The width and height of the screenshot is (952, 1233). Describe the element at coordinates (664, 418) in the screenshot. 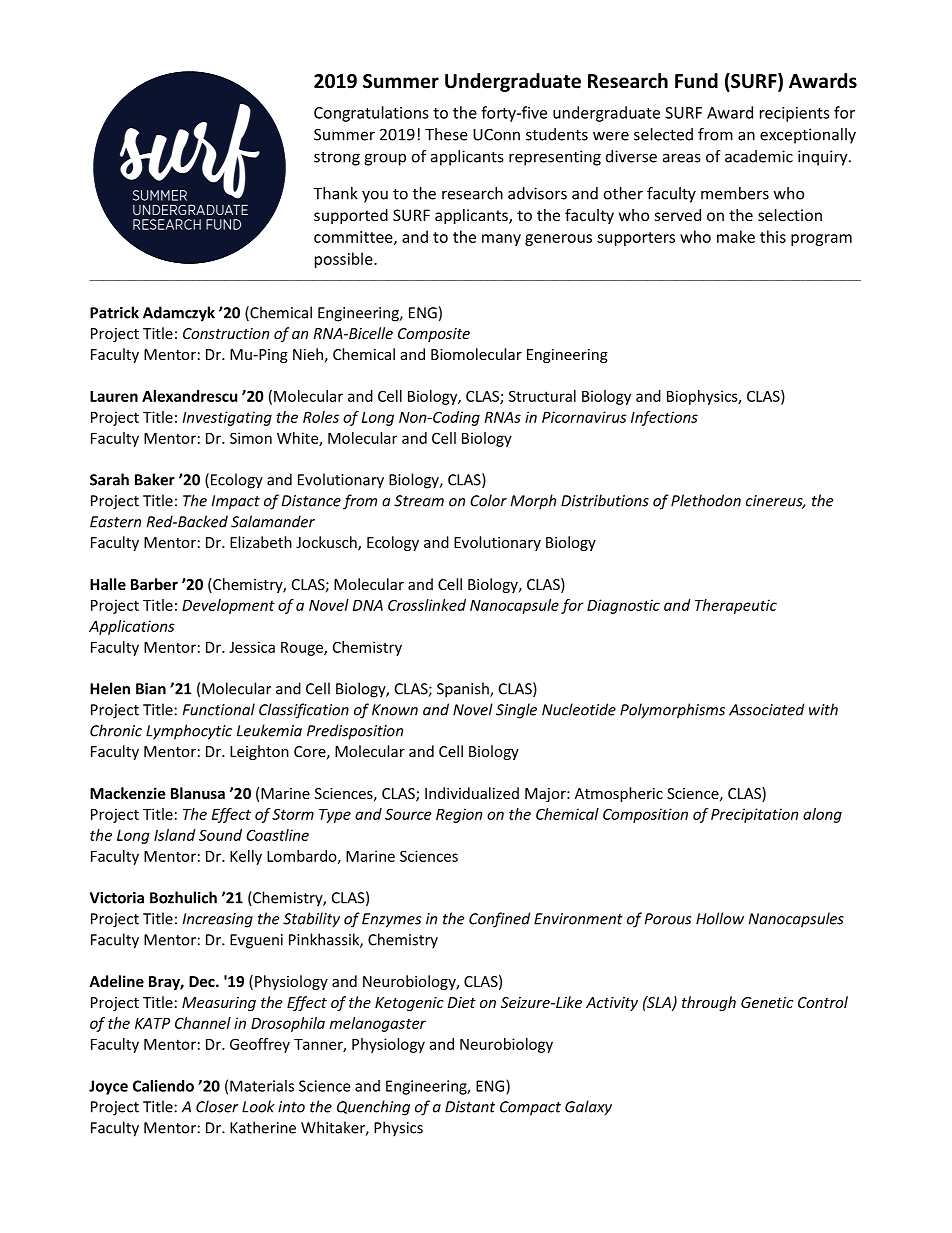

I see `Infections` at that location.
